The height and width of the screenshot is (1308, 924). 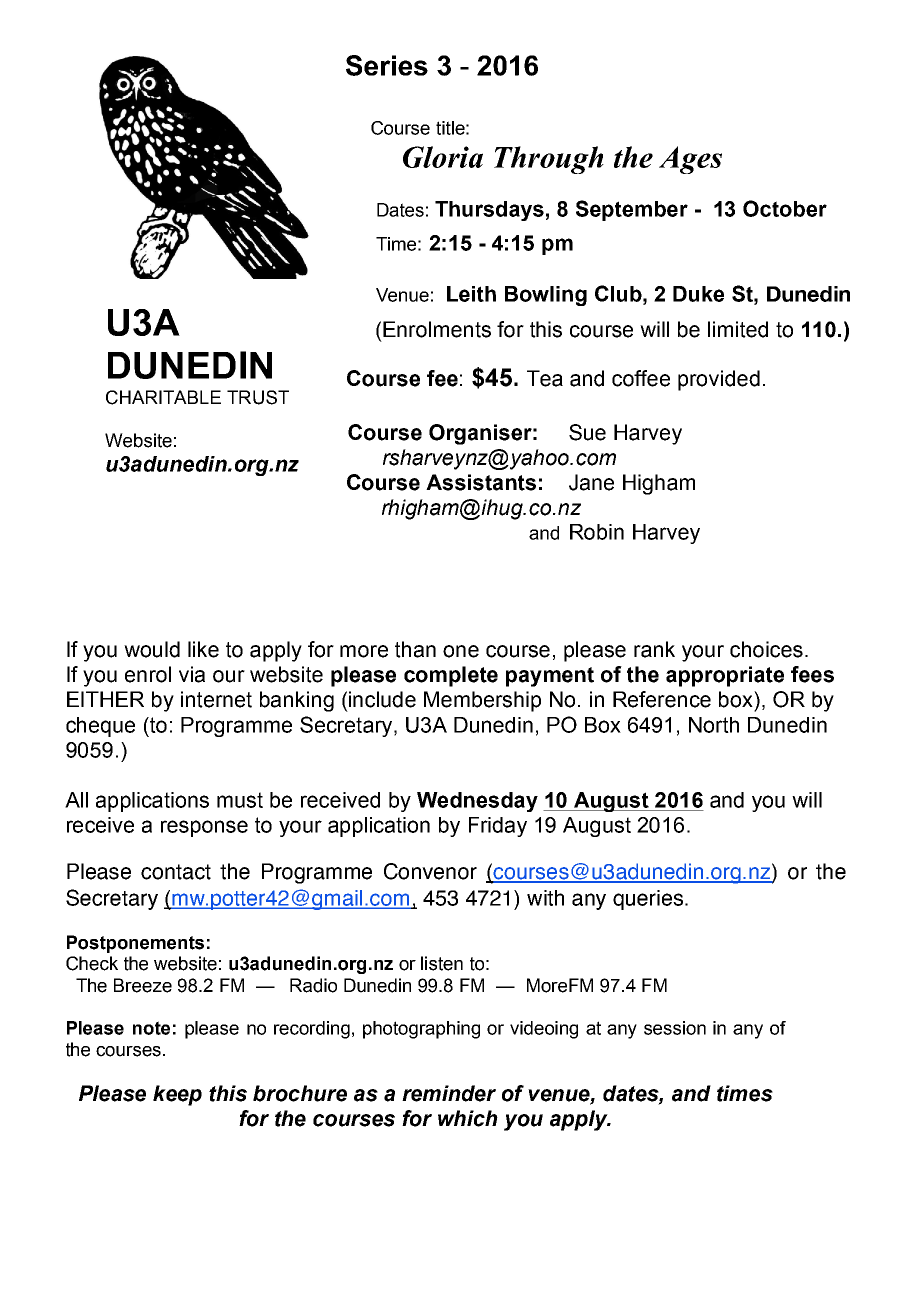 What do you see at coordinates (387, 65) in the screenshot?
I see `Series` at bounding box center [387, 65].
